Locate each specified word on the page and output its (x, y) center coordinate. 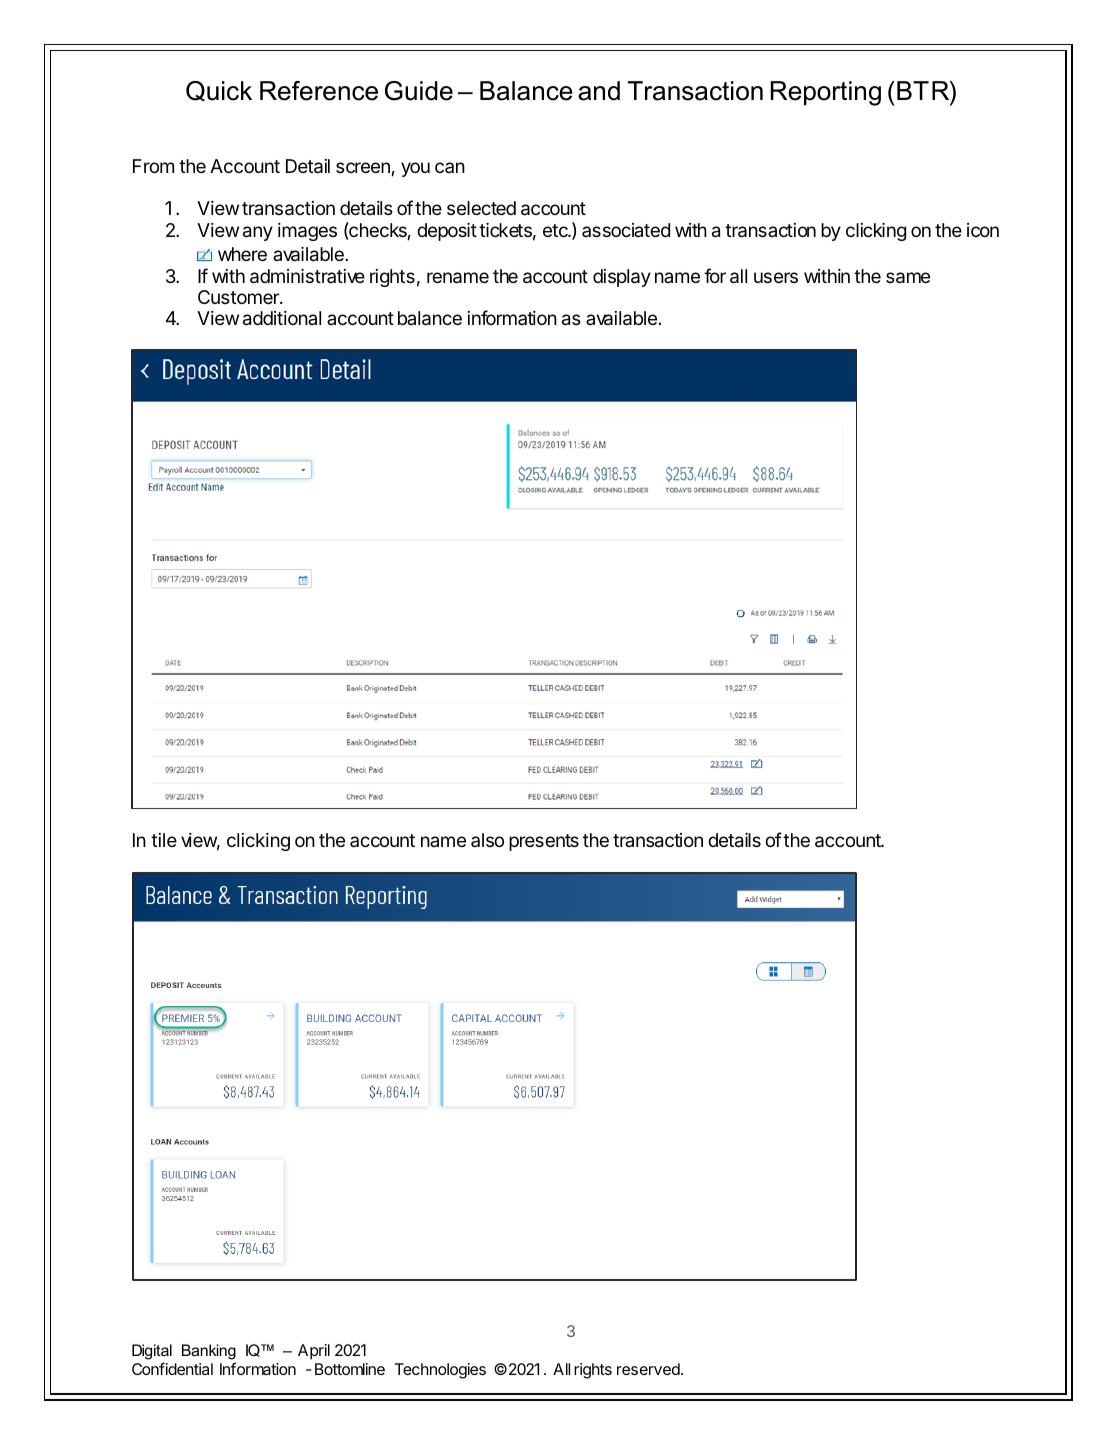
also (487, 840)
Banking (209, 1352)
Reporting (826, 93)
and (599, 91)
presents (544, 842)
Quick (219, 91)
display (622, 278)
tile (164, 840)
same (908, 278)
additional (282, 318)
